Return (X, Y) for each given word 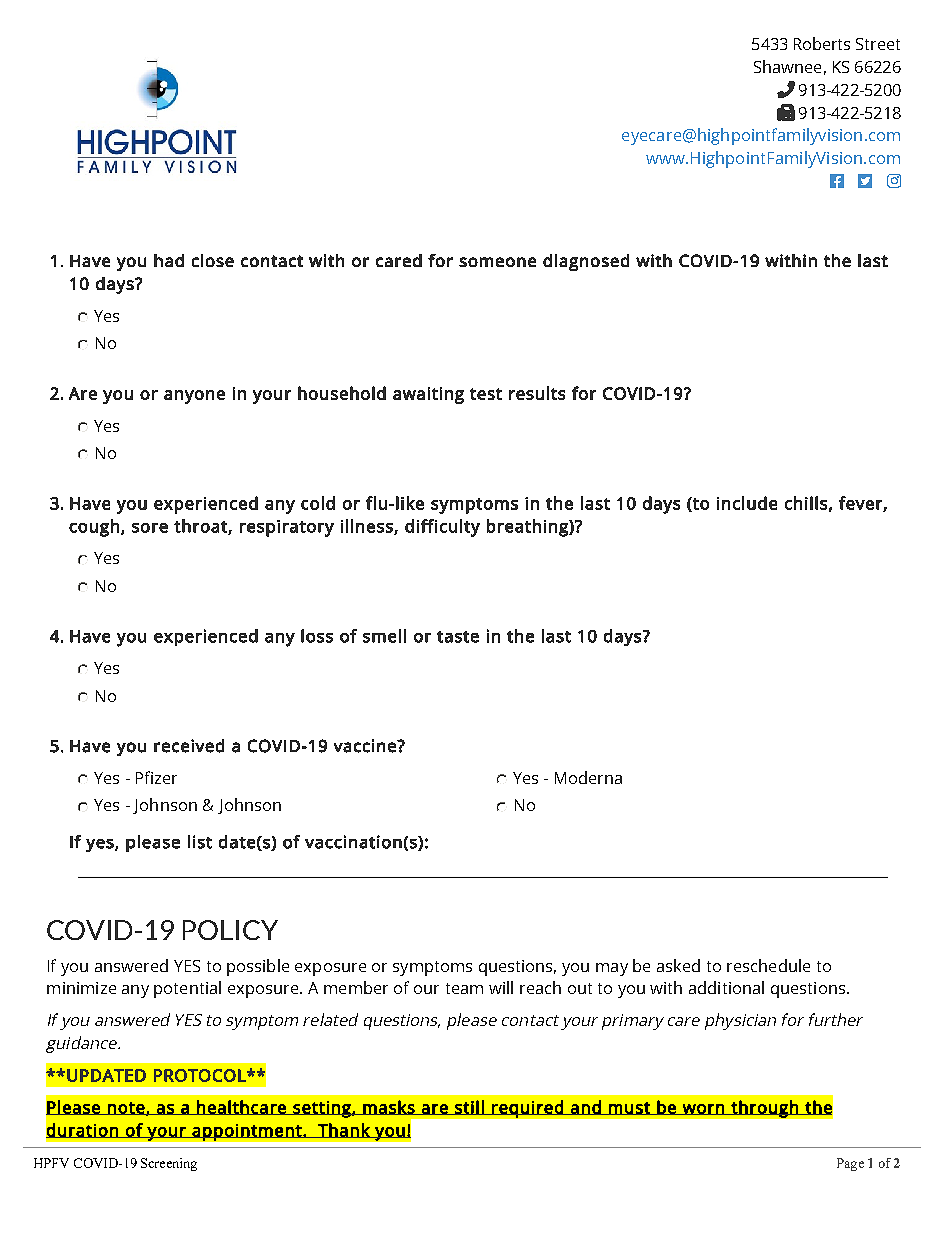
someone (497, 262)
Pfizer (156, 777)
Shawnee (787, 66)
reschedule (768, 965)
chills (806, 503)
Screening (169, 1164)
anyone (194, 397)
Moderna (588, 777)
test (486, 394)
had (169, 260)
